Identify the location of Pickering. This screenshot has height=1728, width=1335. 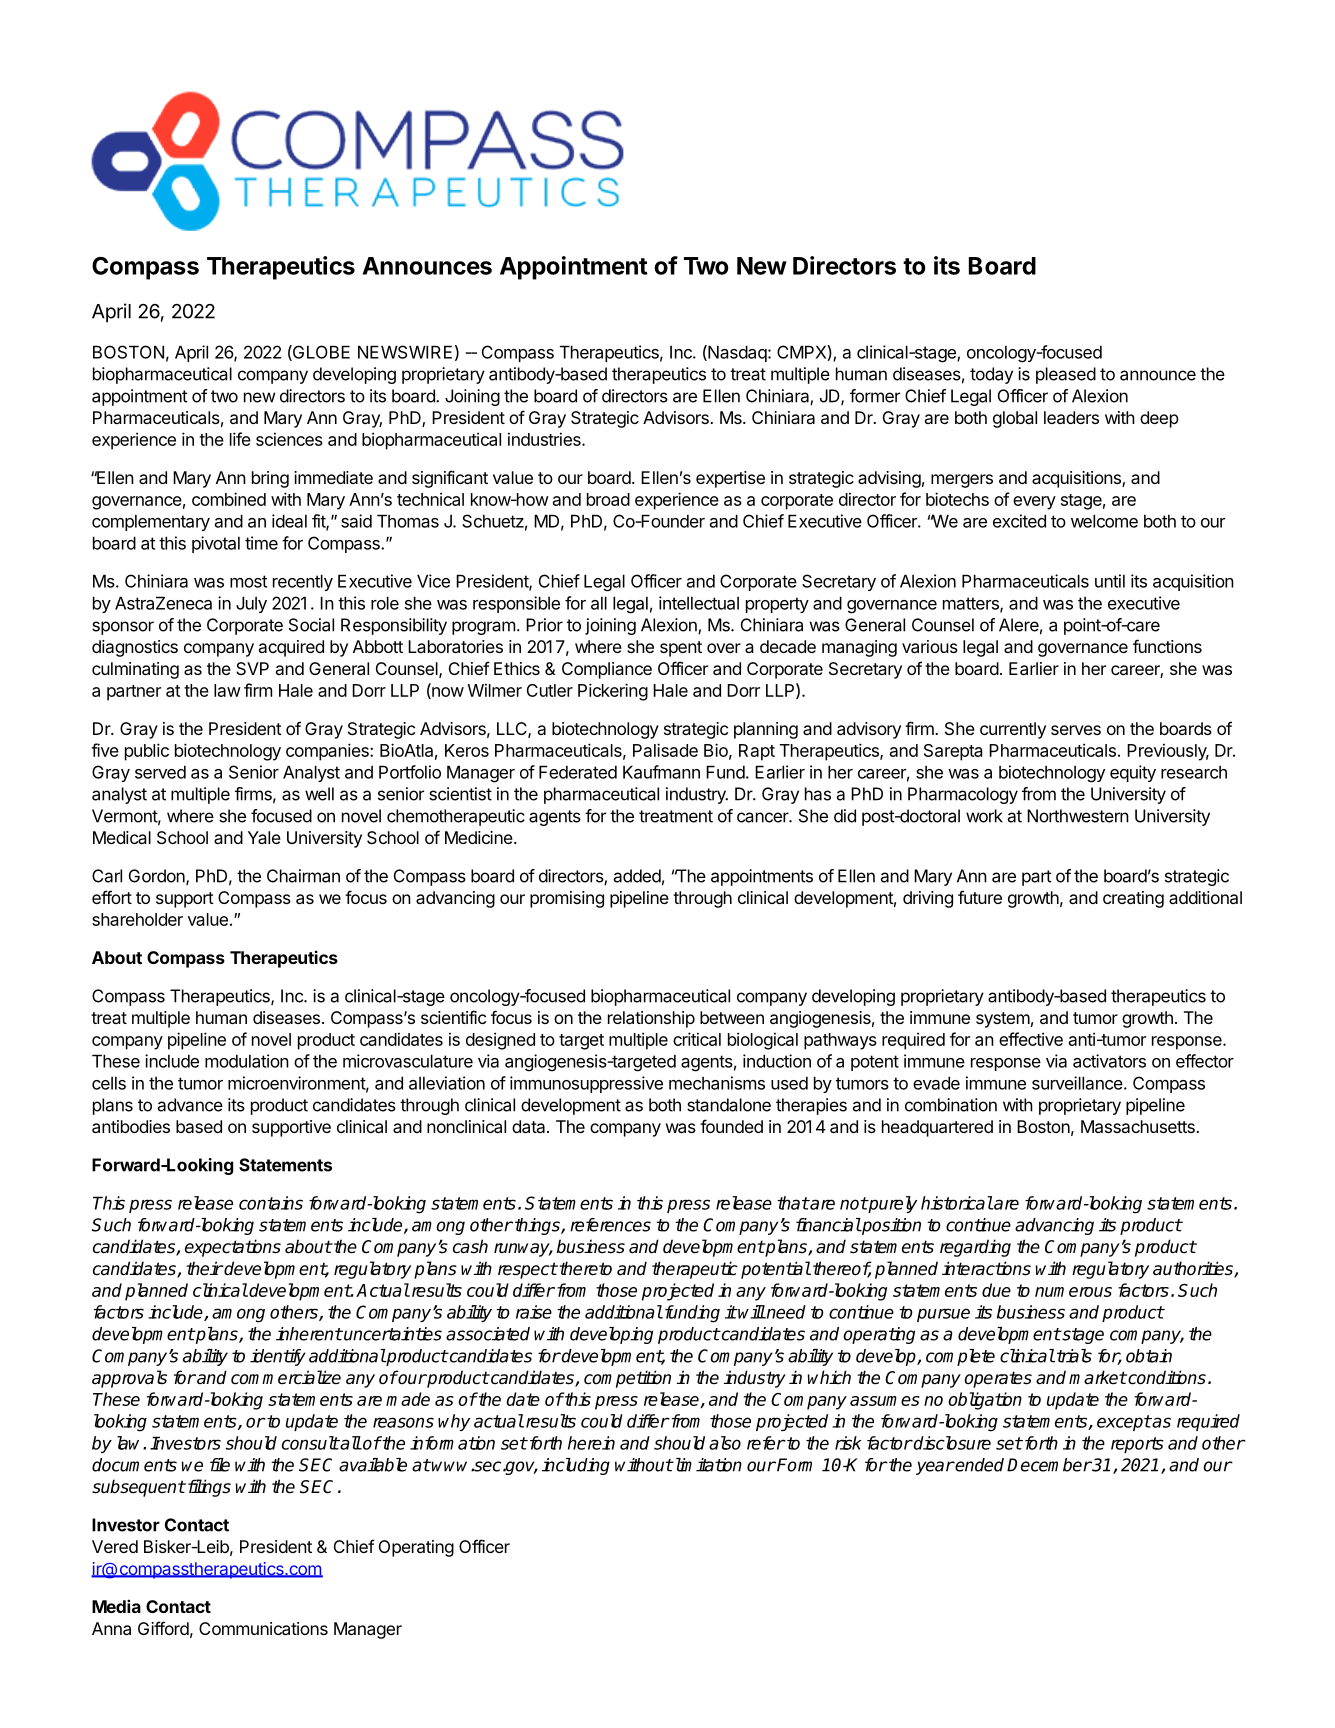
(613, 692).
